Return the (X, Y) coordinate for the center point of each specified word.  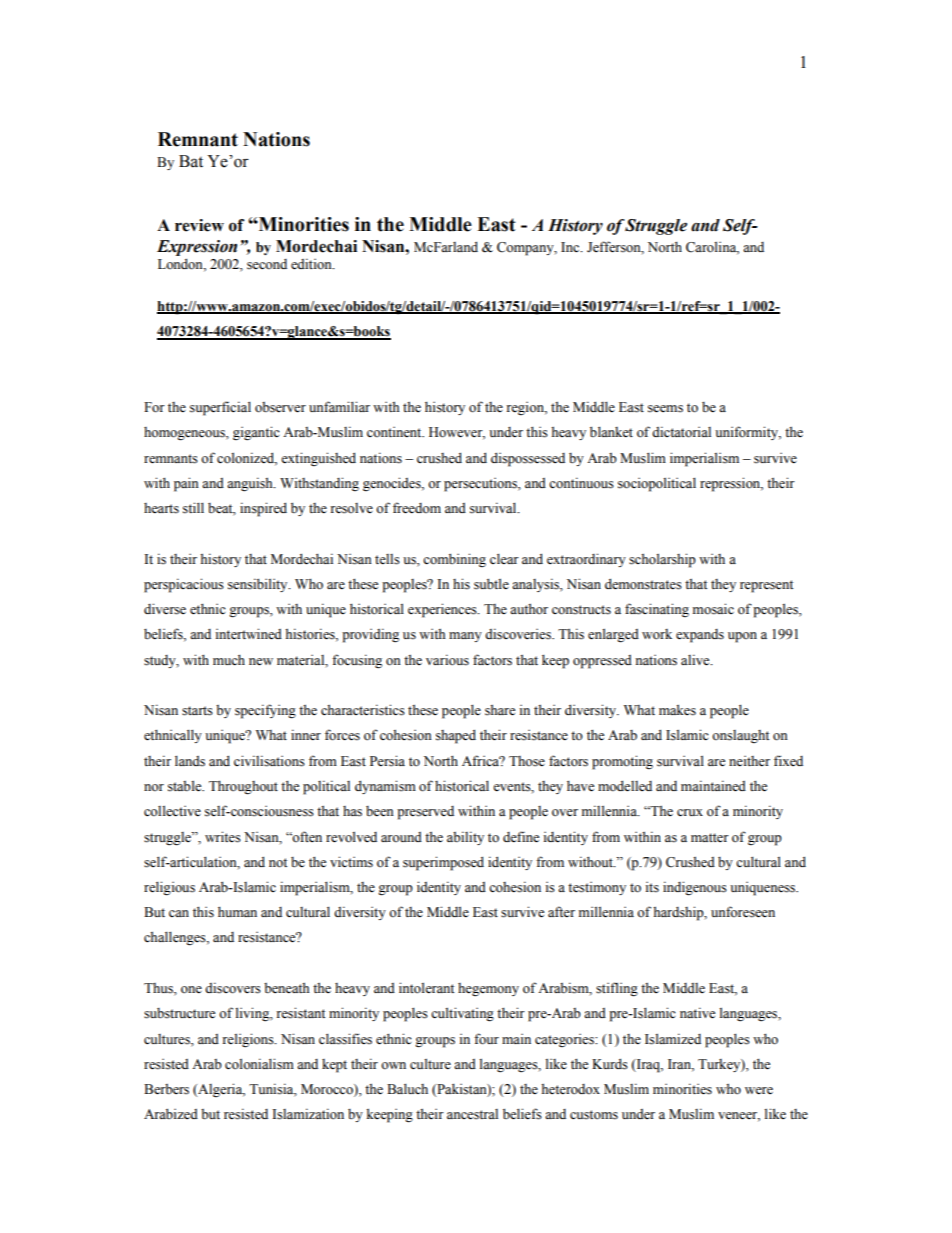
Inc (571, 247)
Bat (191, 161)
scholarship (662, 560)
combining (454, 560)
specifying (265, 711)
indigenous (695, 888)
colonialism (259, 1064)
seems (665, 409)
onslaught (740, 736)
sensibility (259, 585)
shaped (456, 736)
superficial (220, 408)
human (237, 911)
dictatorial (681, 432)
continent (395, 432)
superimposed (443, 863)
